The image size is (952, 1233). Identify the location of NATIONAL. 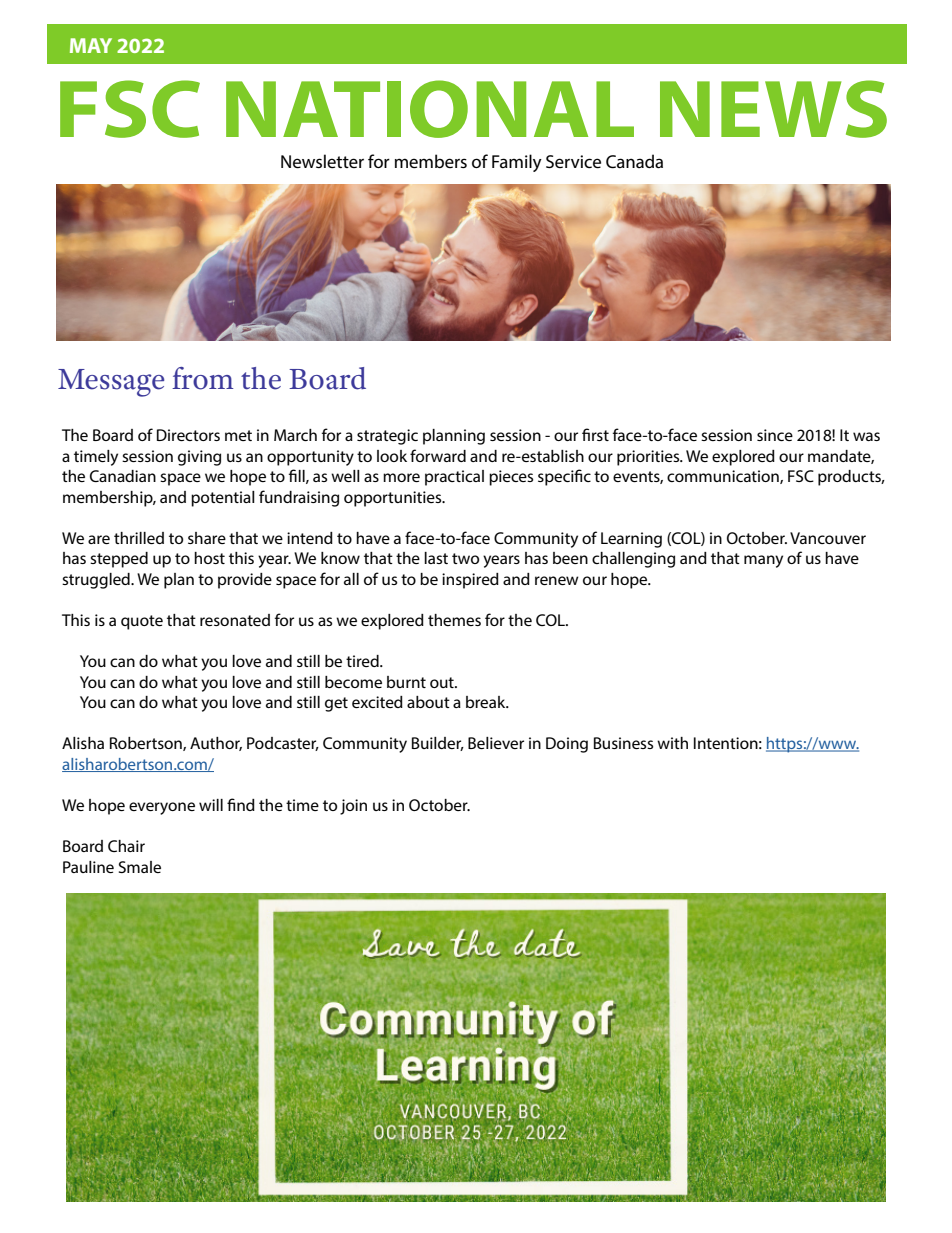
(430, 109).
